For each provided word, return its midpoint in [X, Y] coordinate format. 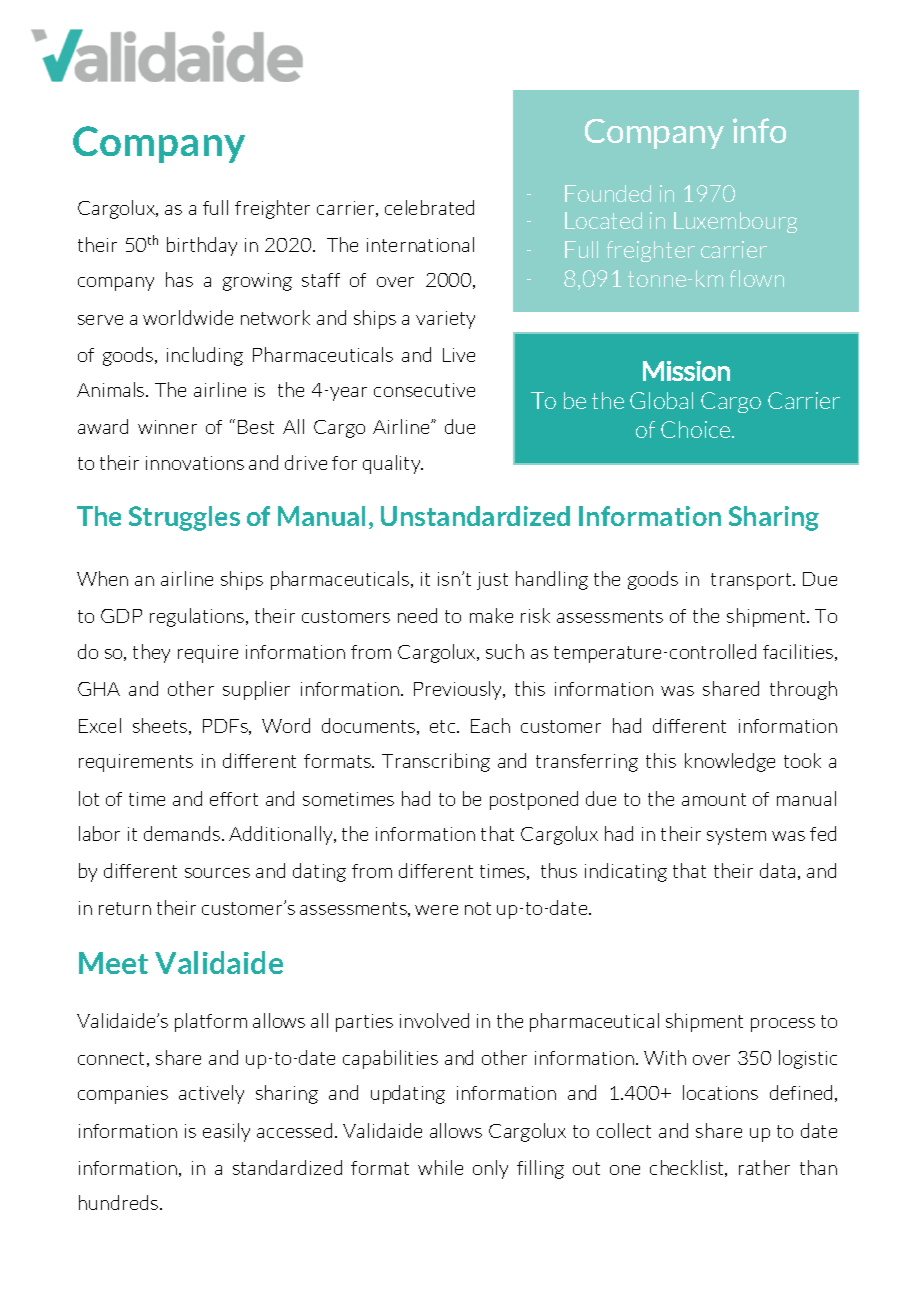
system [736, 836]
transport [752, 581]
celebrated [429, 207]
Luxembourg [735, 222]
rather [764, 1167]
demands [183, 833]
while [440, 1167]
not [478, 908]
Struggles [184, 518]
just [492, 581]
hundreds [118, 1202]
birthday [202, 246]
